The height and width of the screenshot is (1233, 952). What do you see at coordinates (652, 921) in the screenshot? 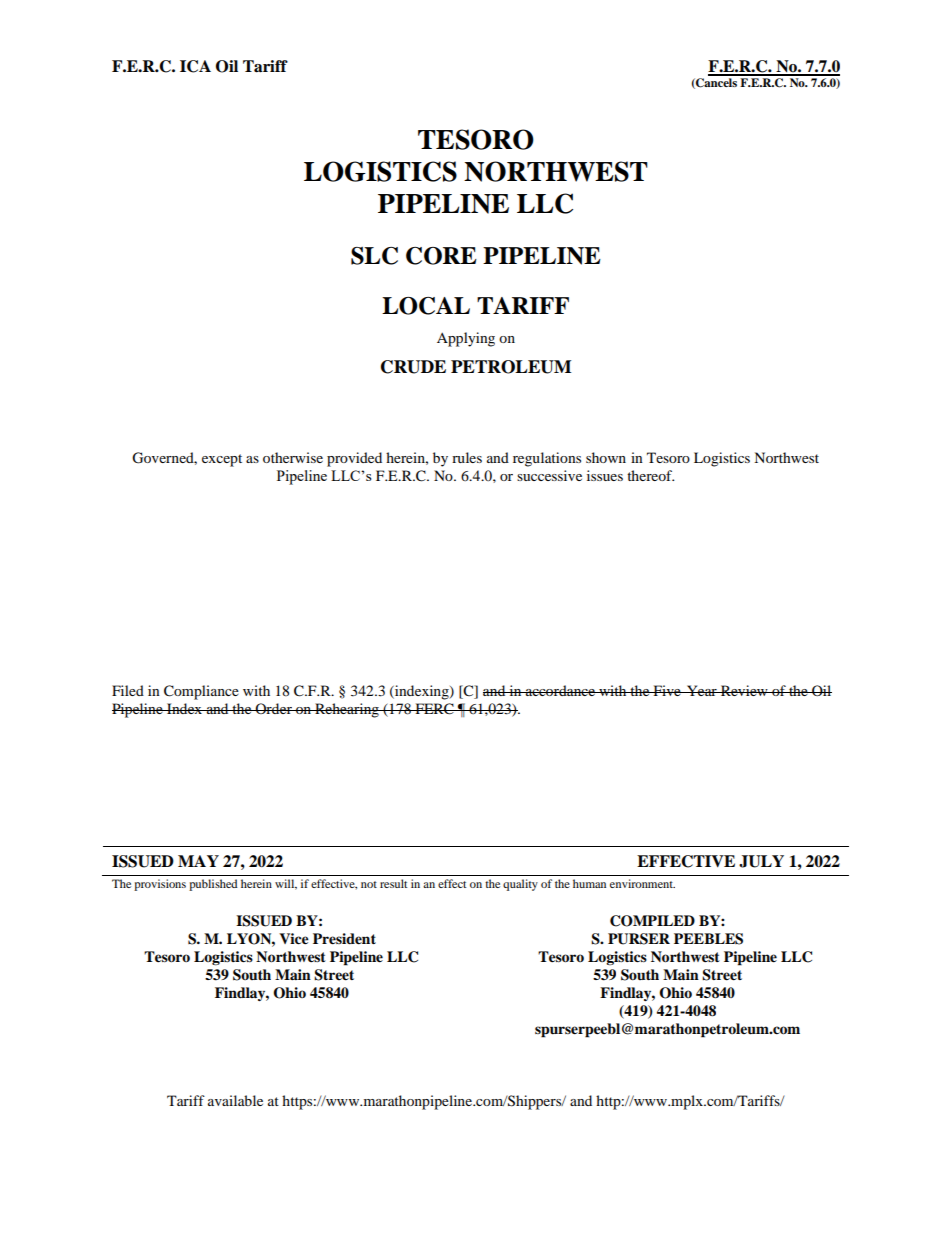
I see `COMPILED` at bounding box center [652, 921].
